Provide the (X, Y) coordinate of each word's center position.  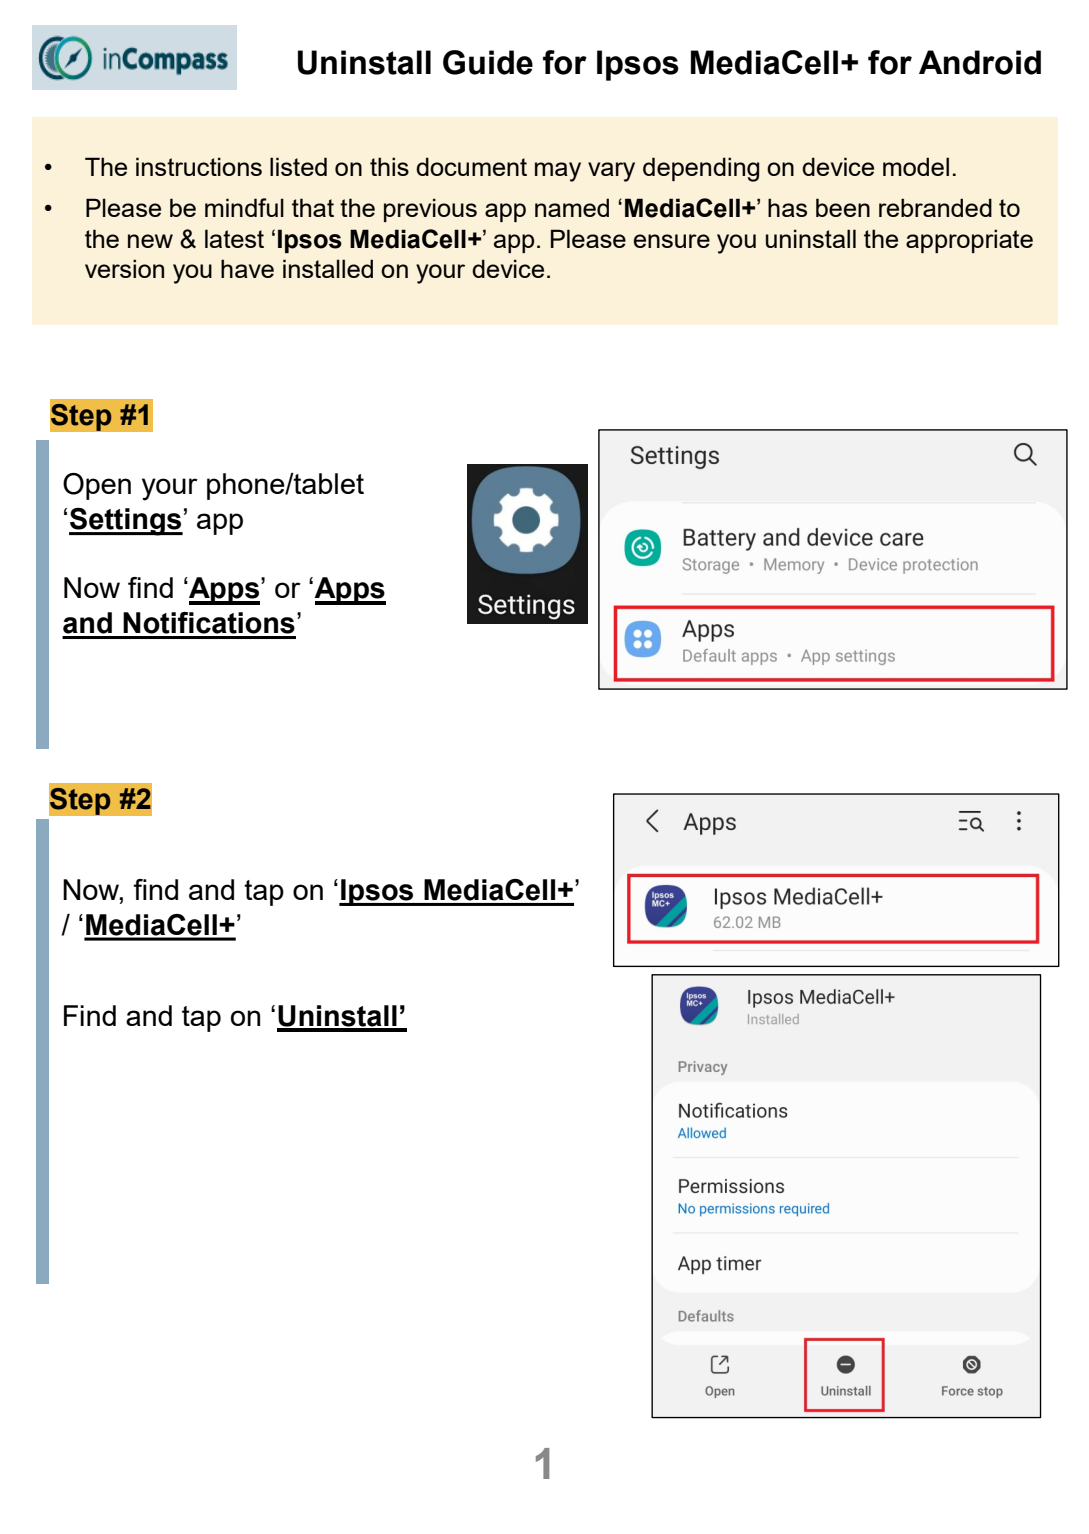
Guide (488, 62)
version (124, 268)
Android (980, 62)
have (247, 268)
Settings (126, 522)
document (471, 166)
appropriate (969, 241)
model (916, 166)
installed (328, 268)
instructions (199, 166)
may (558, 172)
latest (234, 238)
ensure (672, 241)
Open (97, 486)
